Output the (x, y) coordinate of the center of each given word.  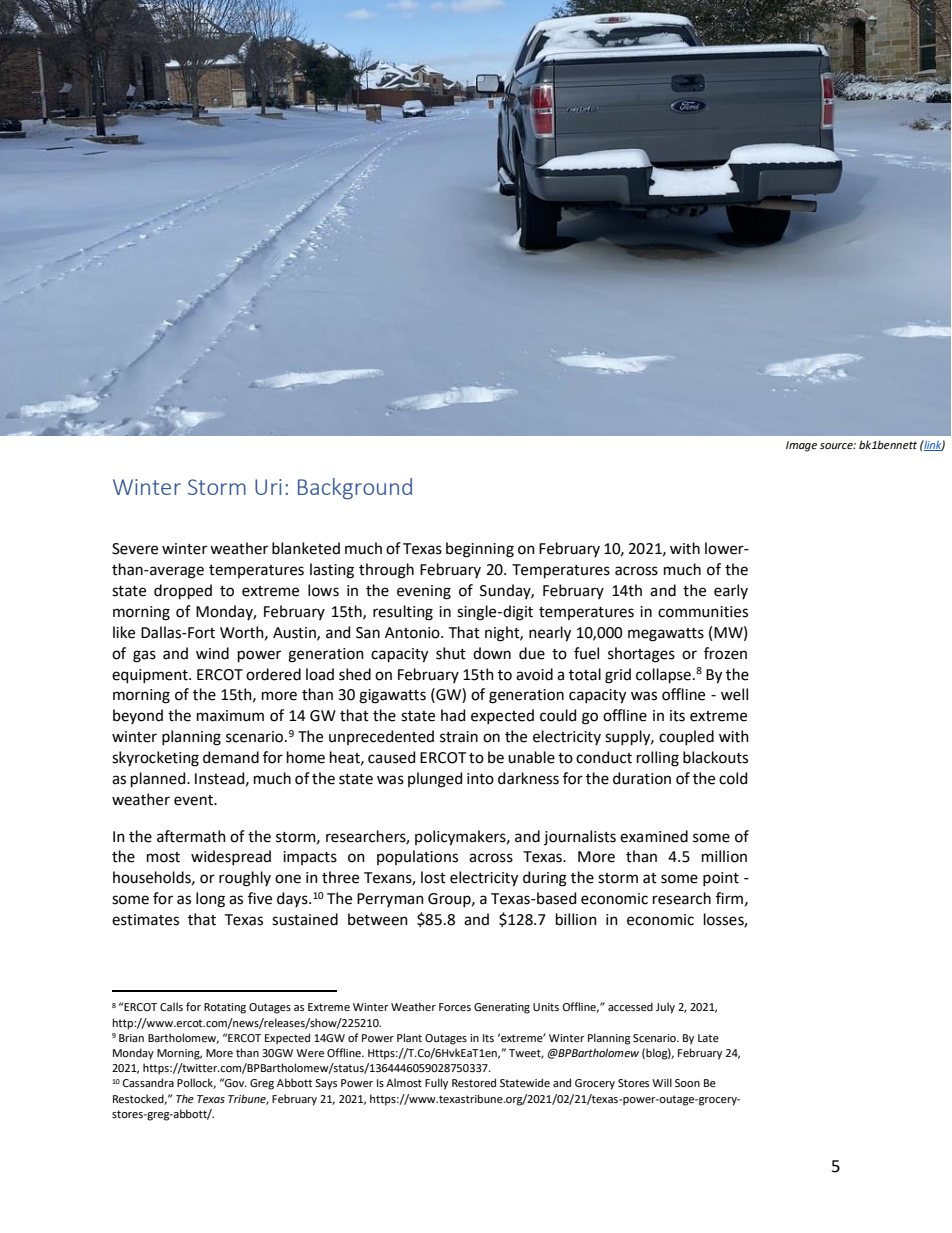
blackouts (715, 757)
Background (355, 489)
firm (729, 898)
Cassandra (148, 1082)
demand (231, 757)
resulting (403, 613)
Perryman (390, 900)
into (480, 779)
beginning (480, 550)
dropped (183, 591)
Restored (474, 1082)
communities (703, 612)
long (210, 900)
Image (801, 446)
